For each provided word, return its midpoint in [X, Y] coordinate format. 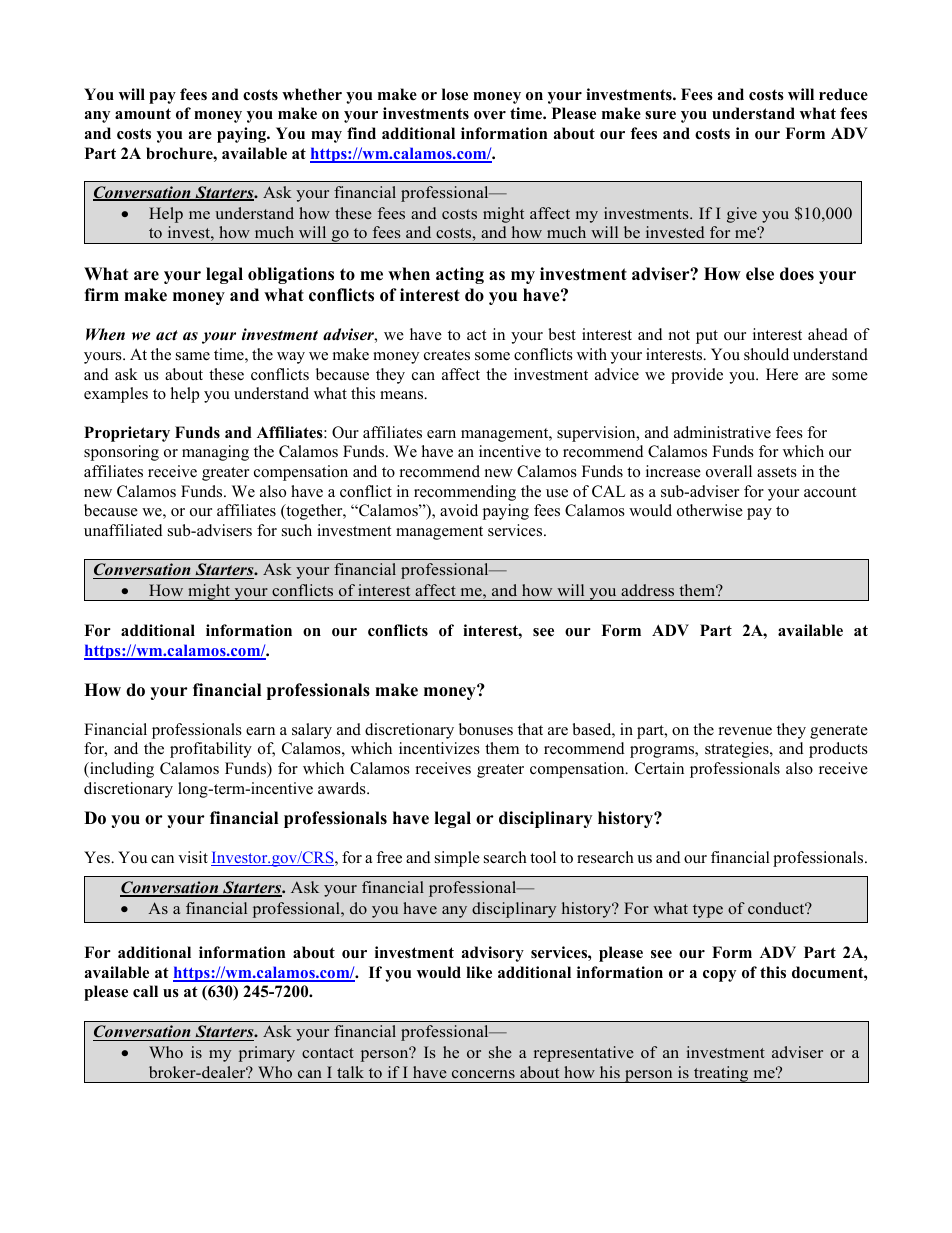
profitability [211, 750]
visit [193, 857]
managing [215, 453]
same [193, 356]
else [760, 274]
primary [267, 1054]
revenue [745, 731]
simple [457, 859]
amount [143, 114]
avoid [459, 510]
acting [460, 275]
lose [455, 94]
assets [777, 472]
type [708, 911]
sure [660, 115]
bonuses [486, 729]
